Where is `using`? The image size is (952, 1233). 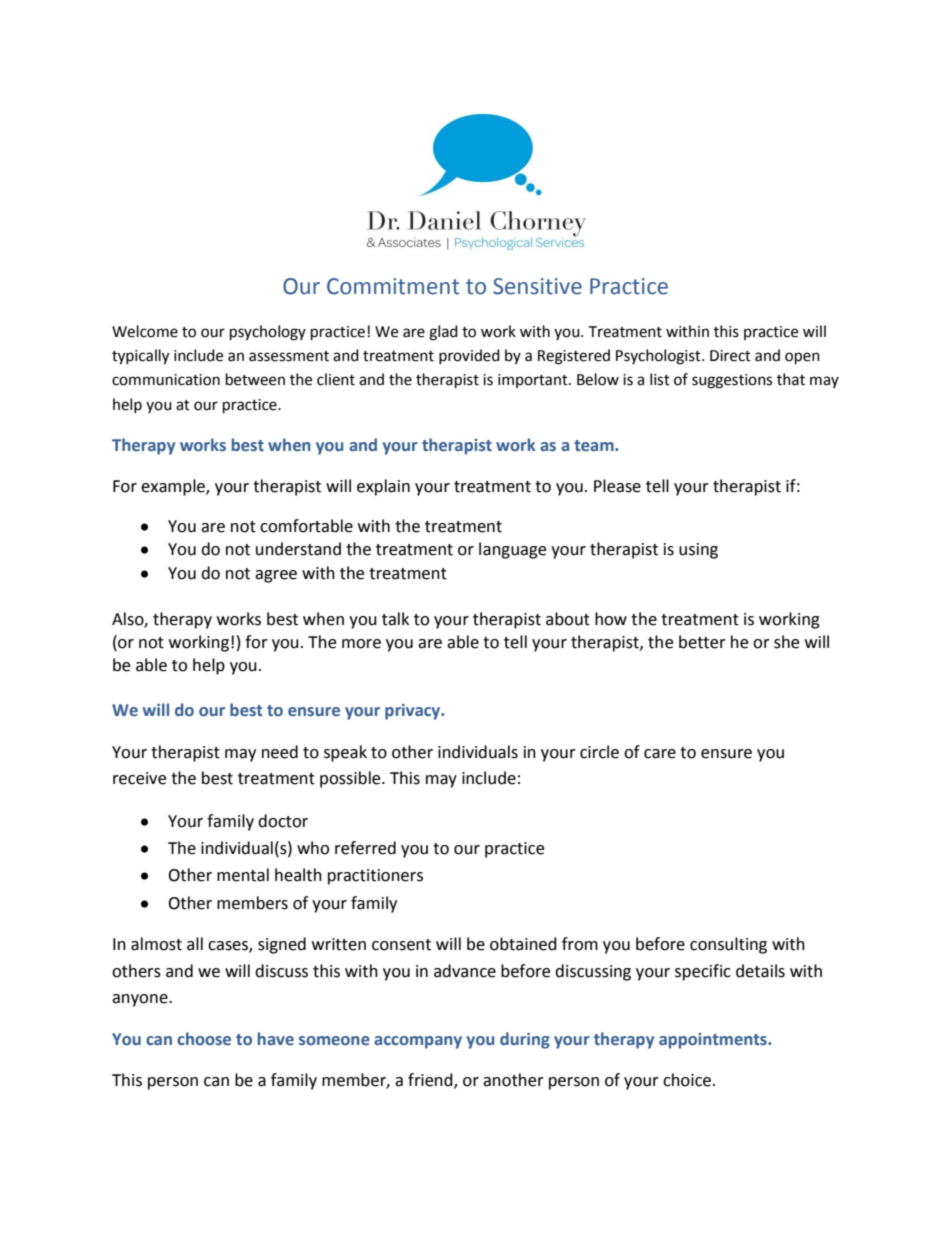 using is located at coordinates (698, 551).
